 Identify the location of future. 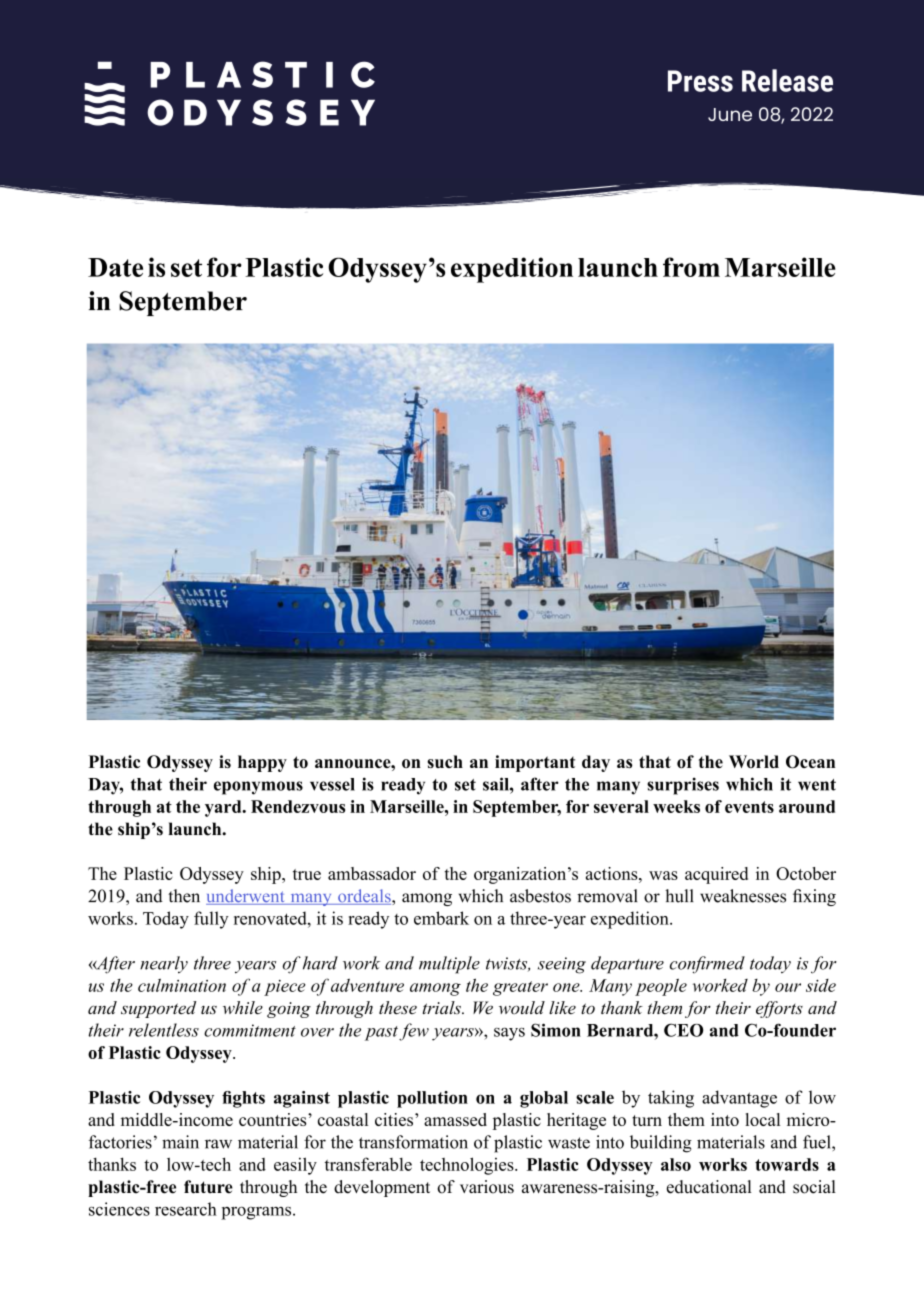
(208, 1187).
